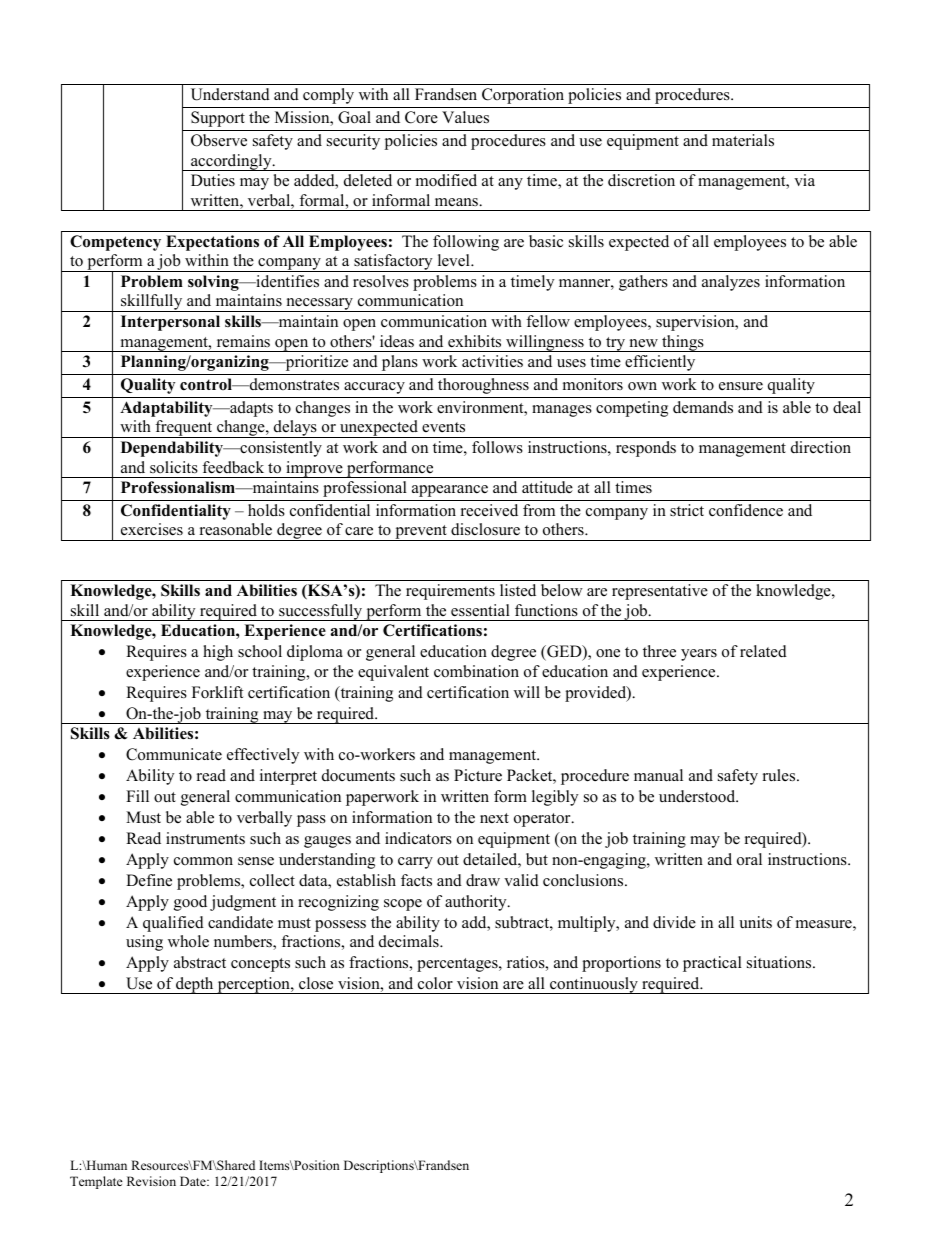 This screenshot has width=952, height=1233. I want to click on materials, so click(743, 140).
